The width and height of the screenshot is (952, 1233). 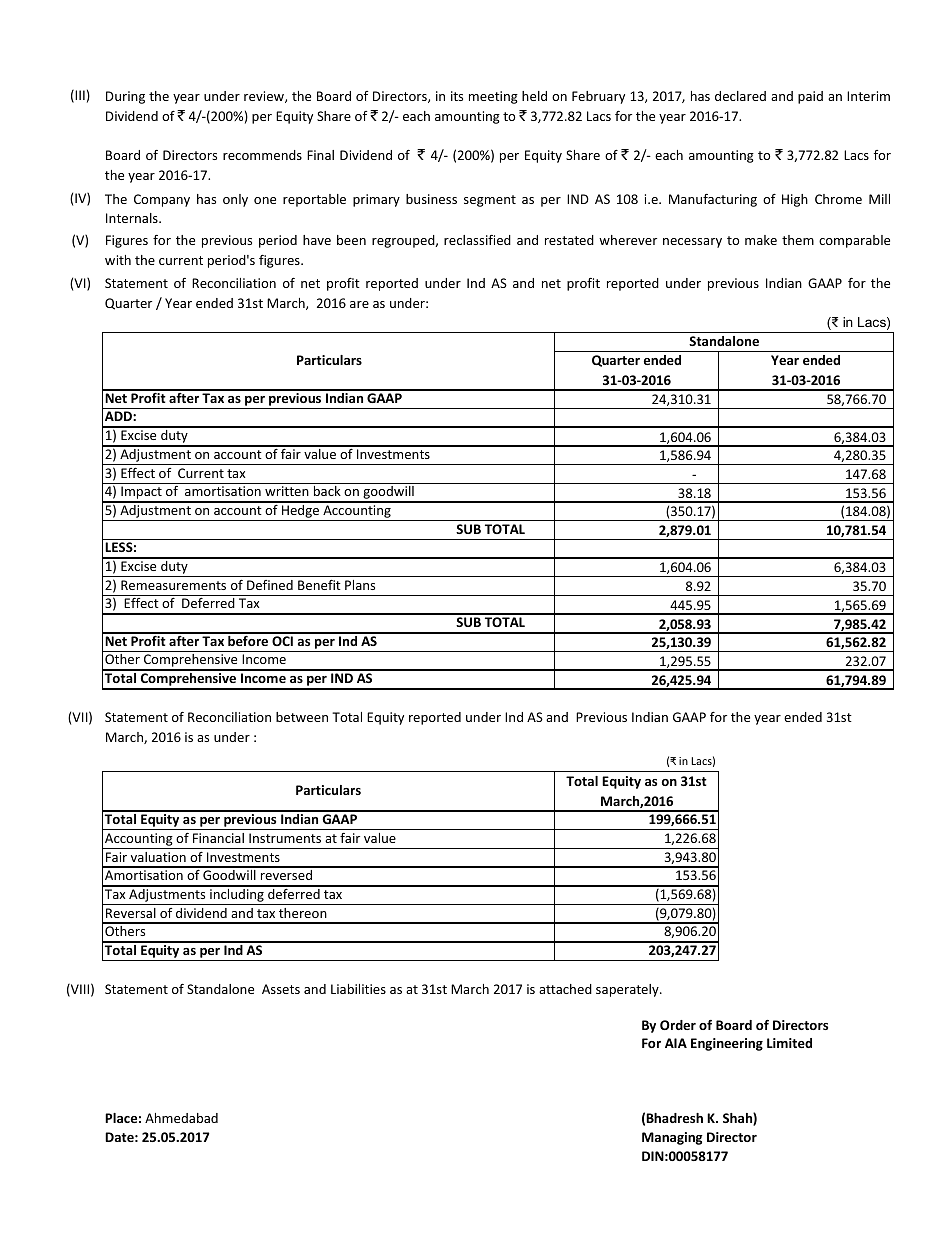 What do you see at coordinates (477, 240) in the screenshot?
I see `reclassified` at bounding box center [477, 240].
